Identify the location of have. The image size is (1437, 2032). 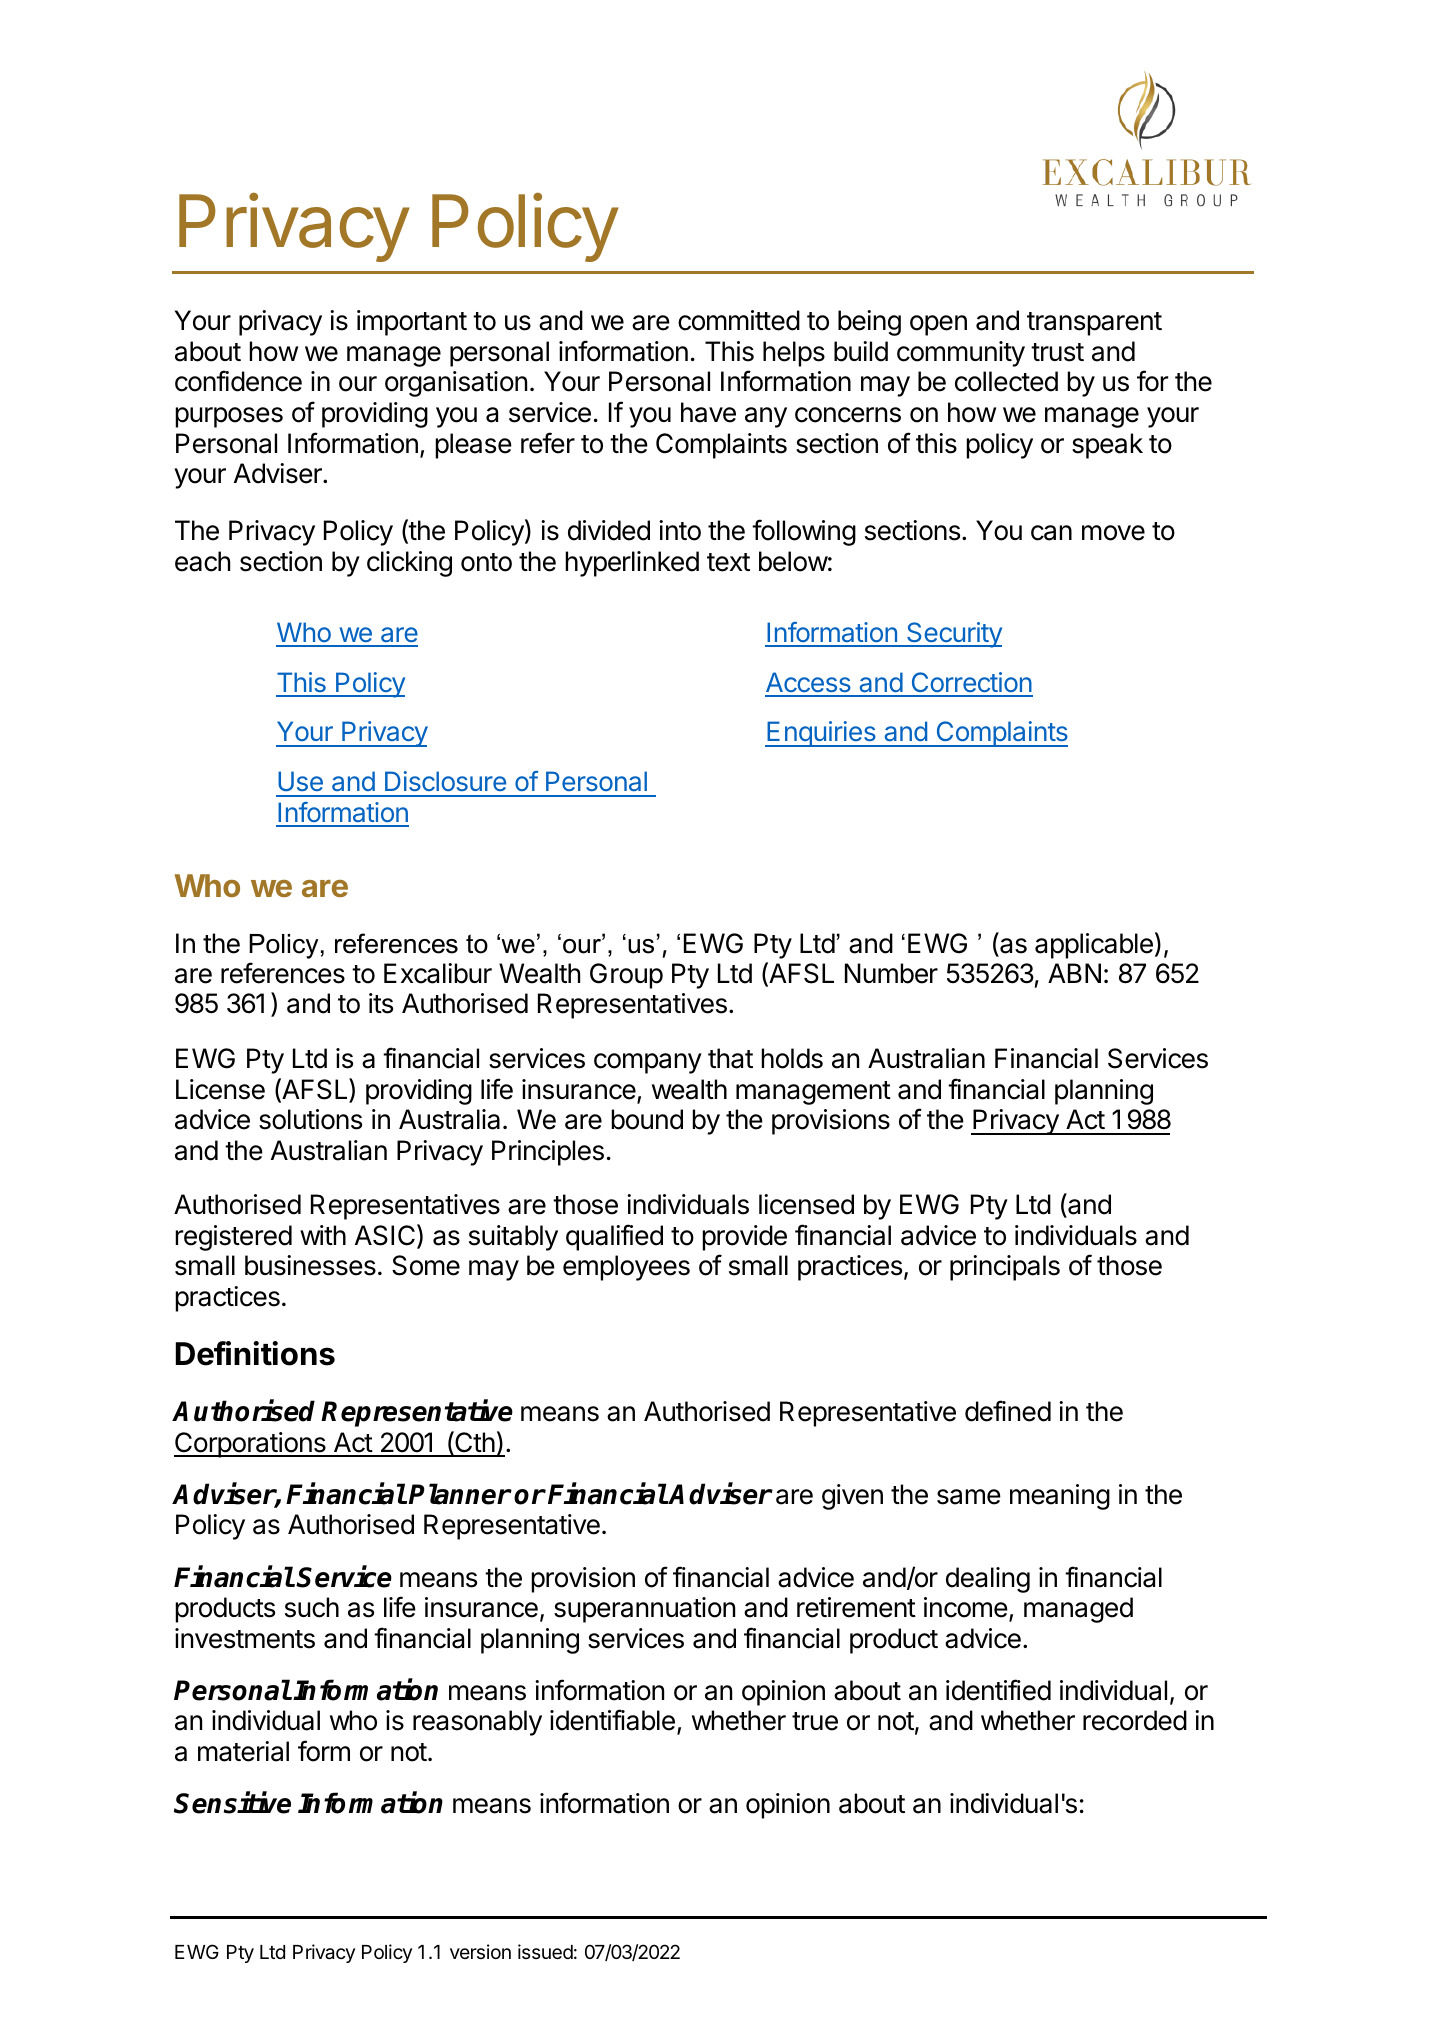
(708, 412).
